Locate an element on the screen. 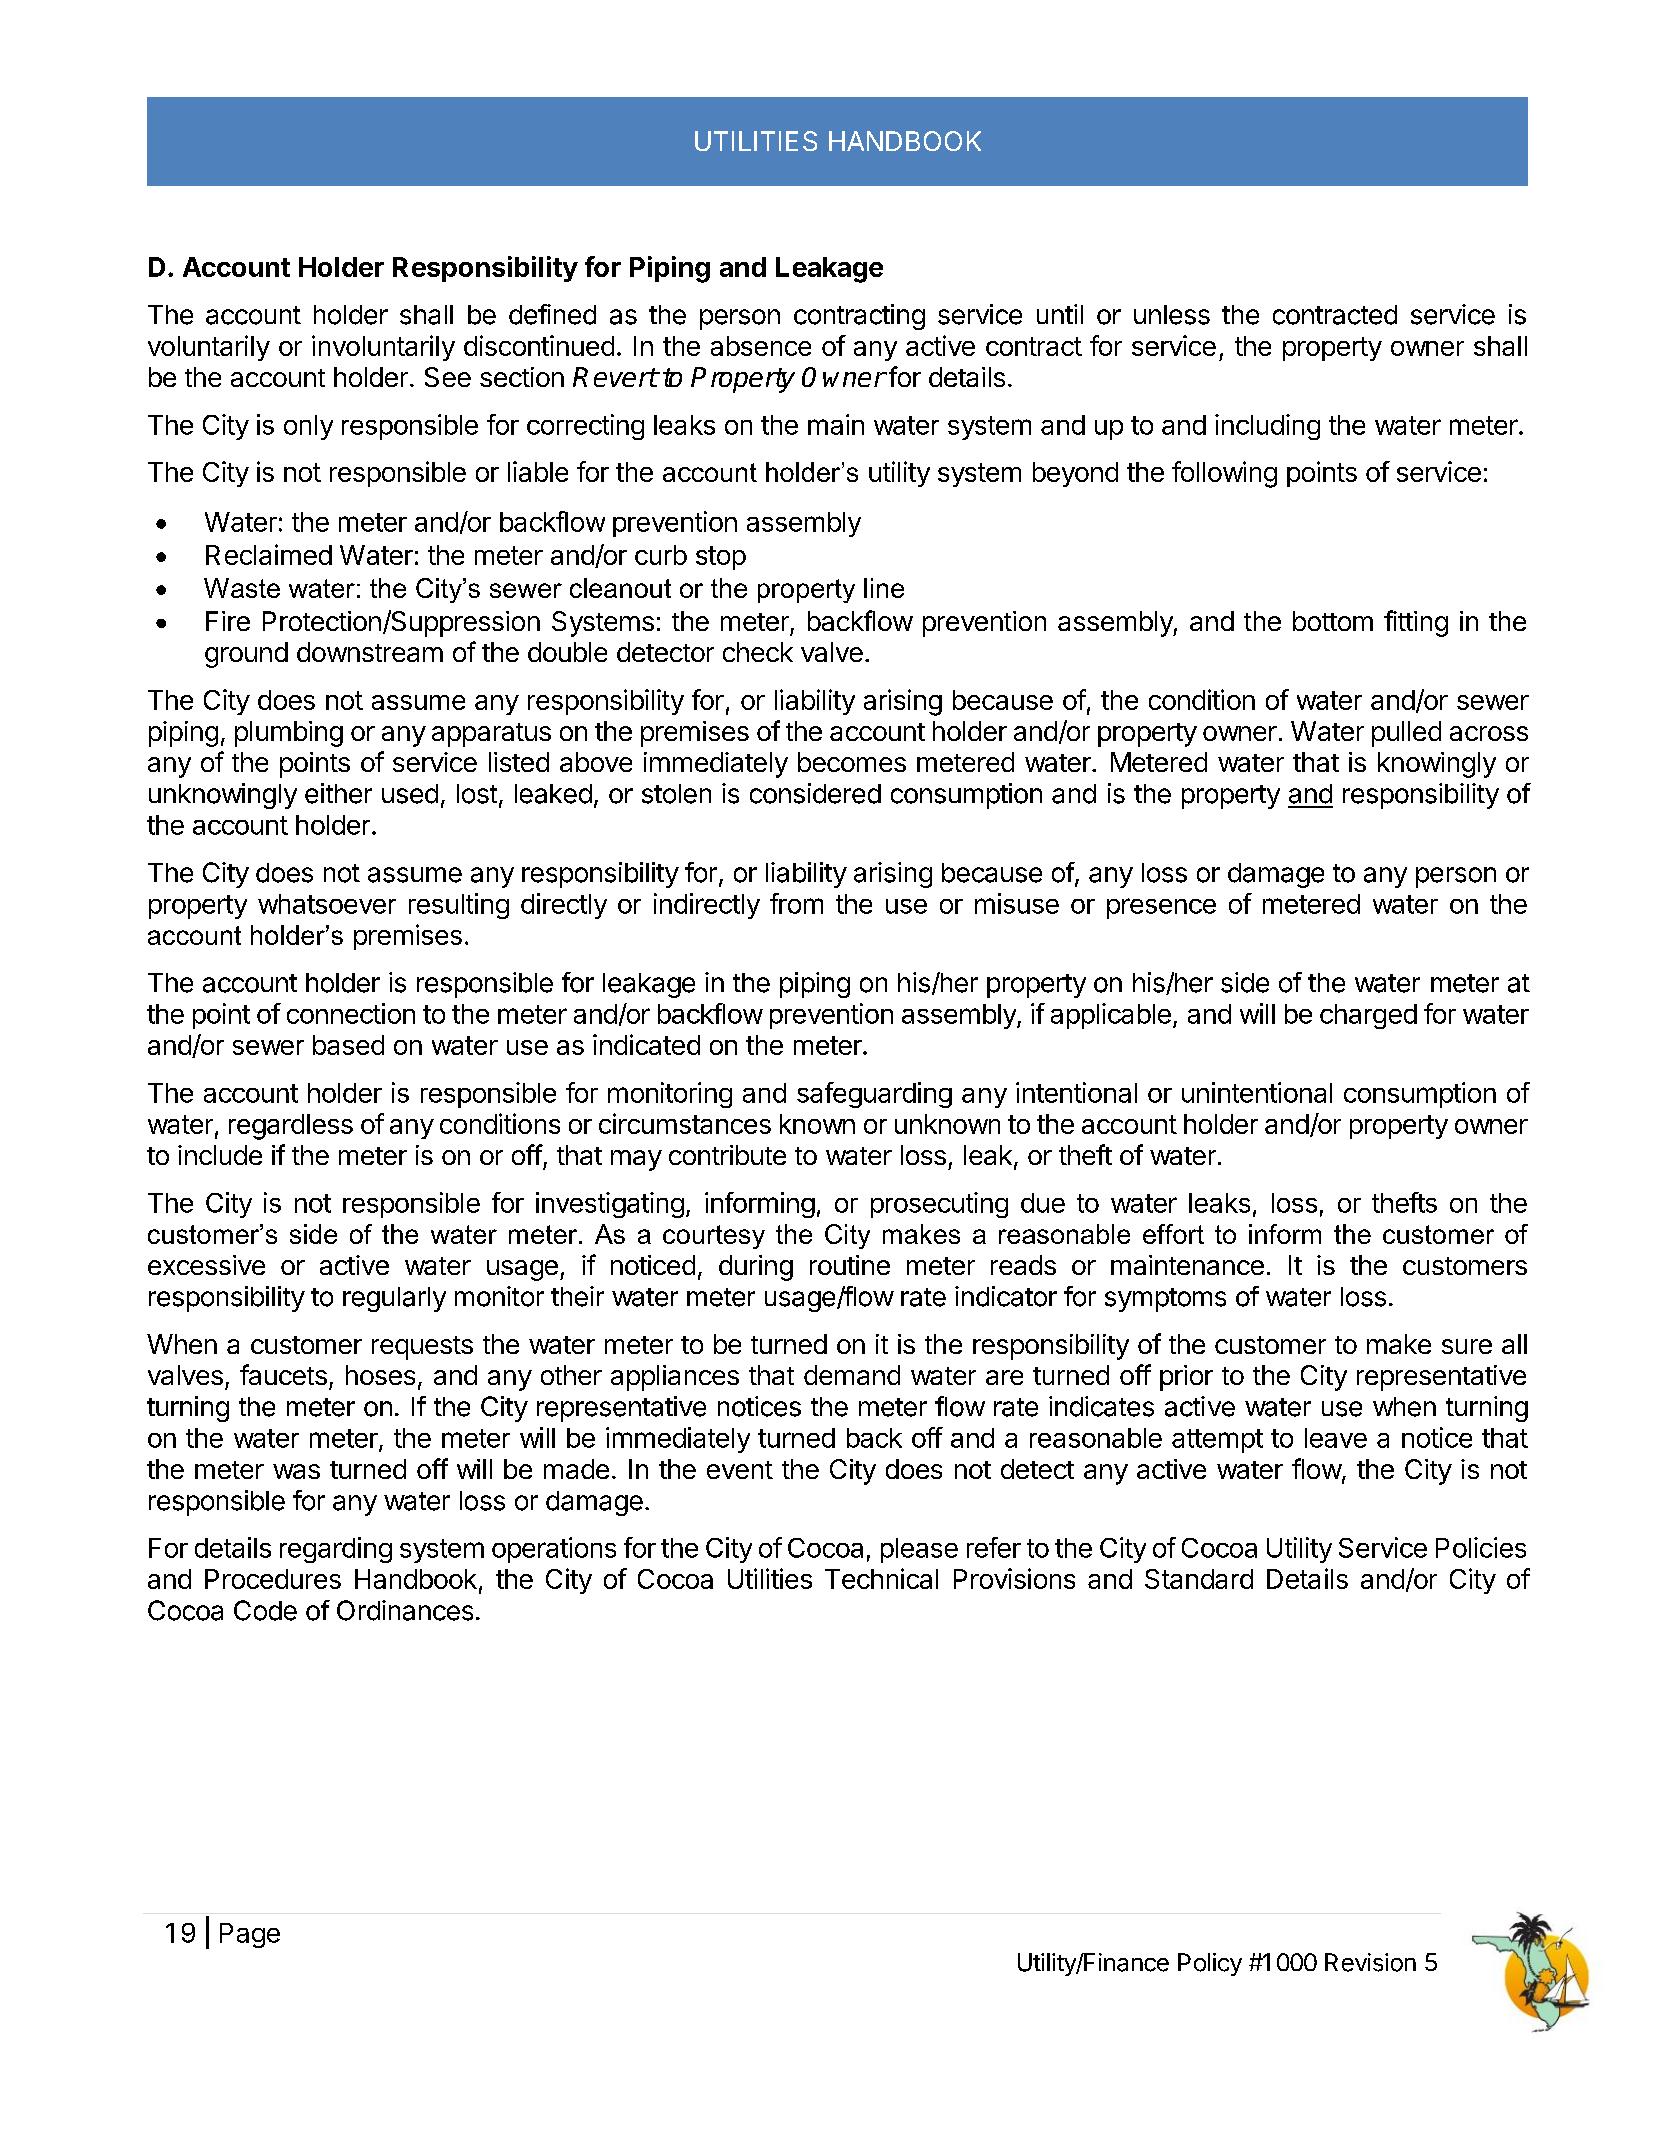 The width and height of the screenshot is (1663, 2153). regardless is located at coordinates (291, 1127).
